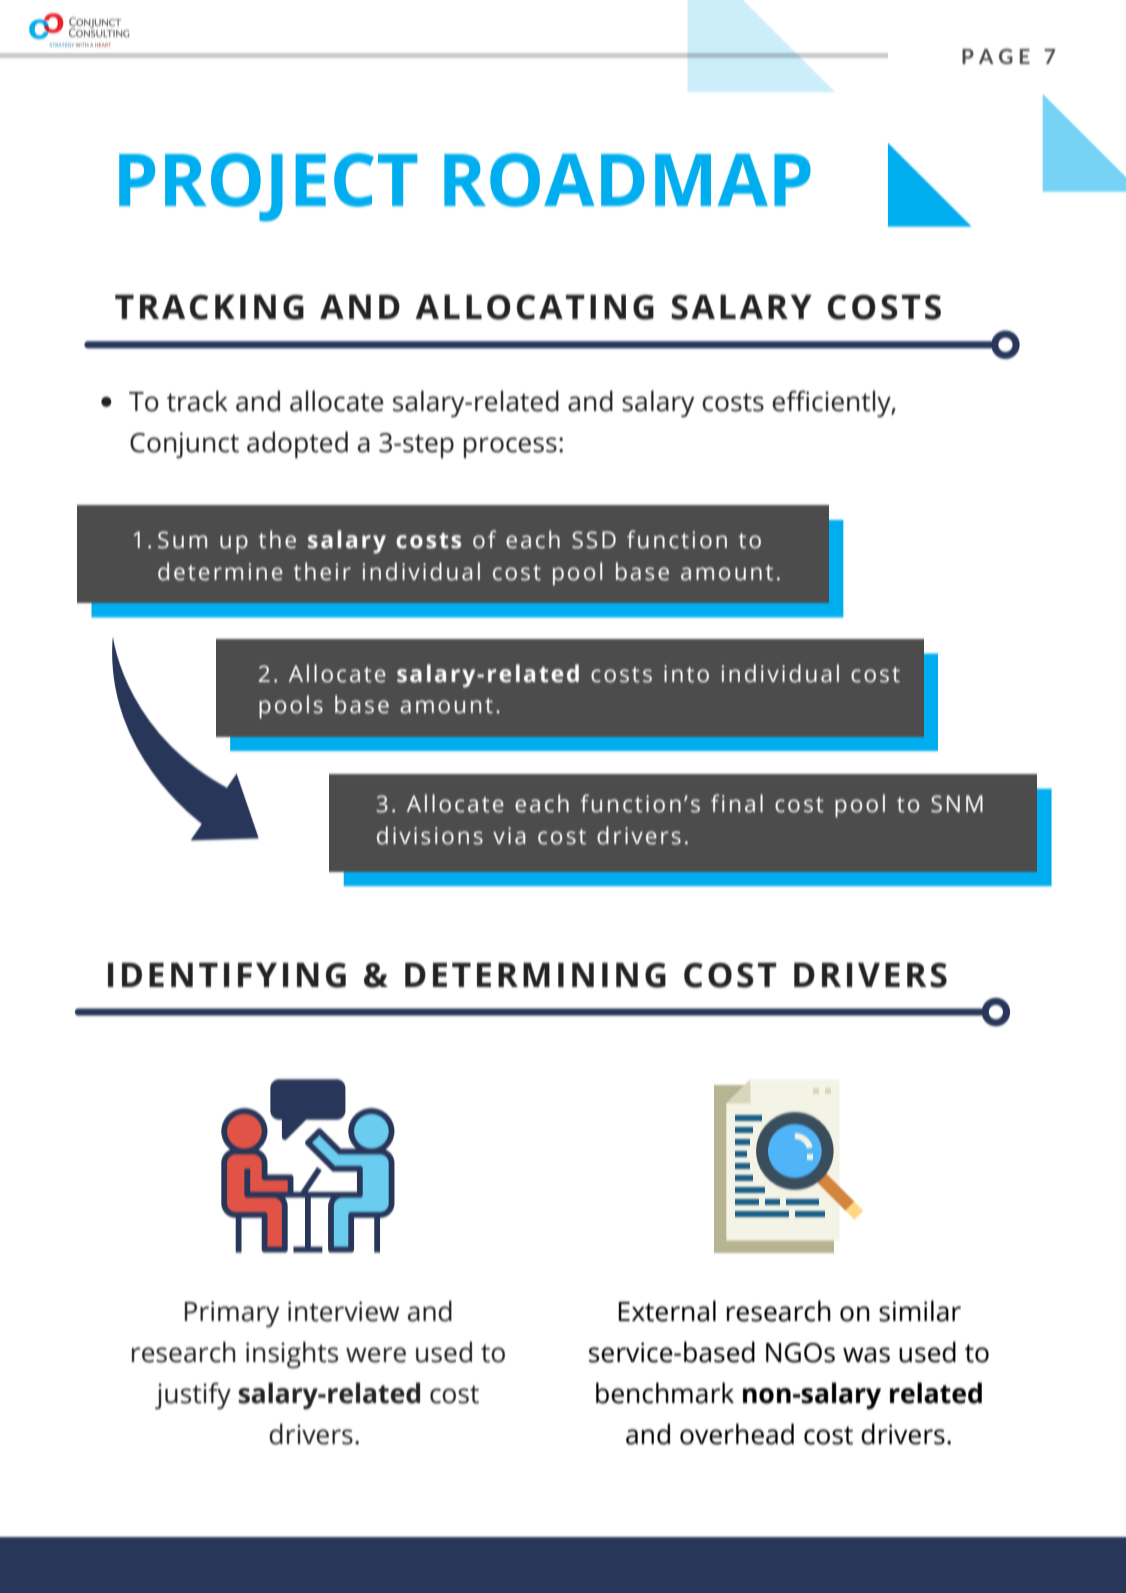 Image resolution: width=1126 pixels, height=1593 pixels. I want to click on ROADMAP, so click(627, 180).
